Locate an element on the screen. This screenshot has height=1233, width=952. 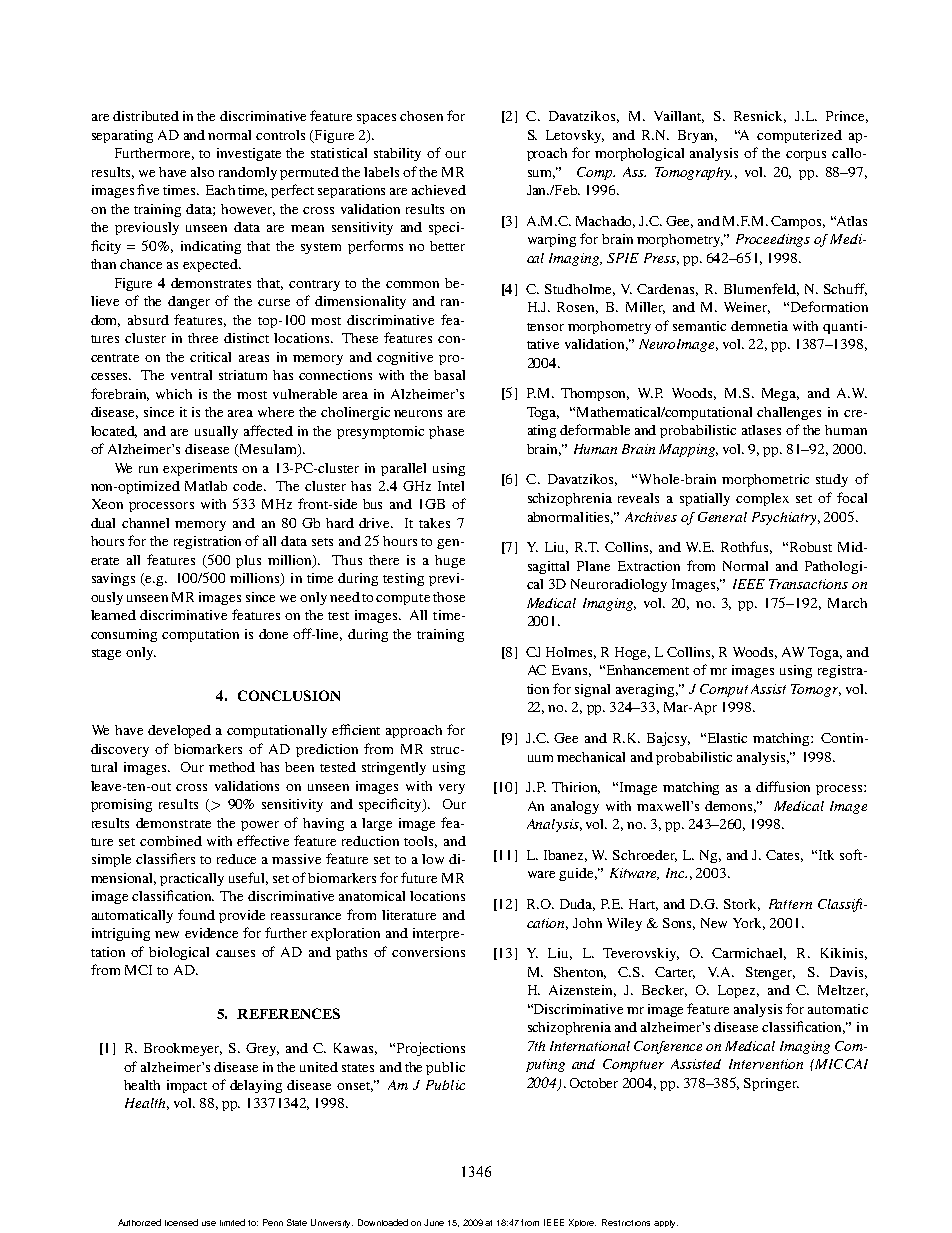
Mega is located at coordinates (780, 394).
